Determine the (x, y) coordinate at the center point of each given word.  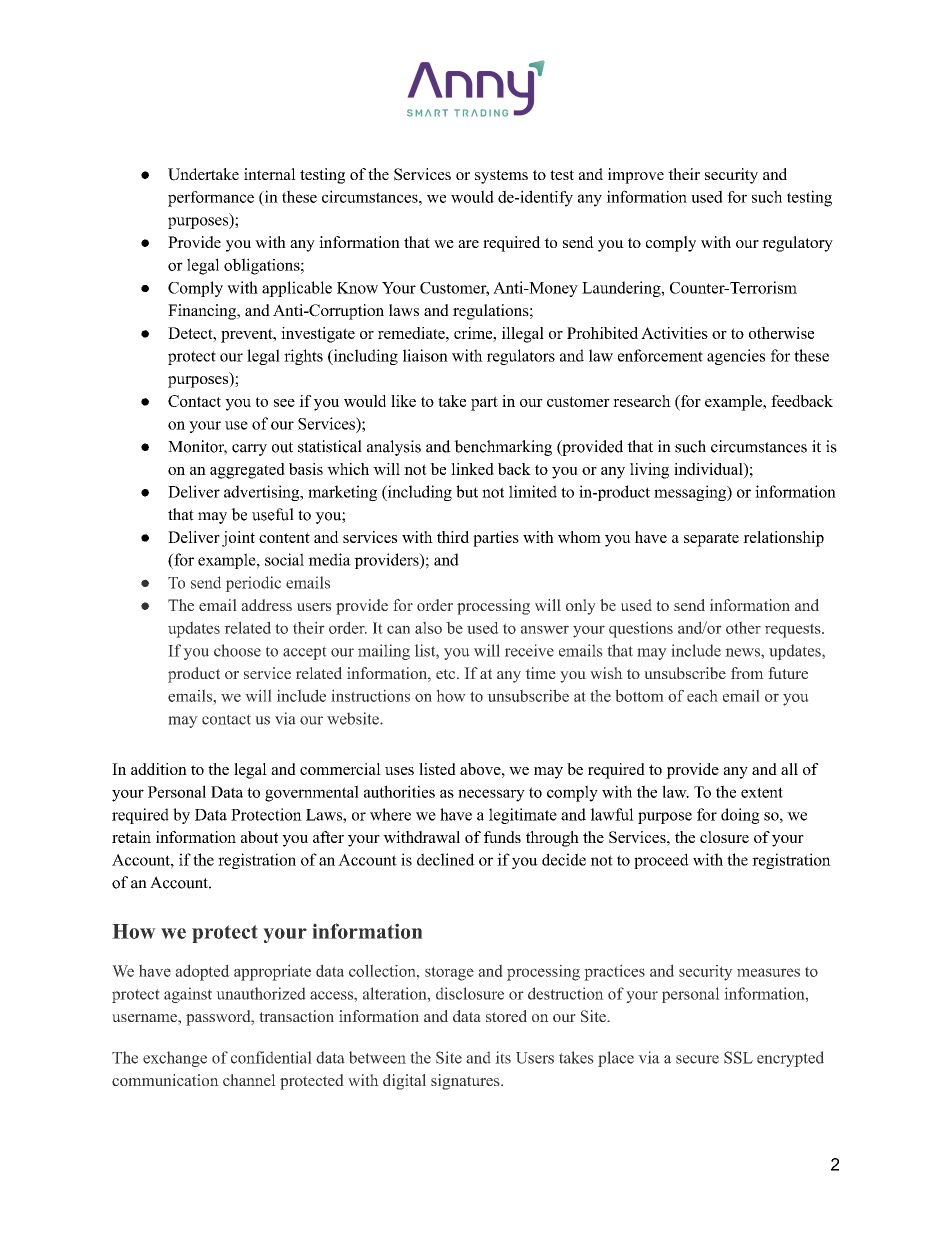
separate (711, 540)
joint (238, 539)
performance (211, 199)
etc (447, 674)
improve (636, 176)
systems (501, 177)
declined (446, 859)
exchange (175, 1059)
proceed (661, 861)
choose (237, 650)
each (702, 695)
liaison (425, 355)
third (453, 537)
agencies (736, 357)
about (259, 837)
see (284, 403)
